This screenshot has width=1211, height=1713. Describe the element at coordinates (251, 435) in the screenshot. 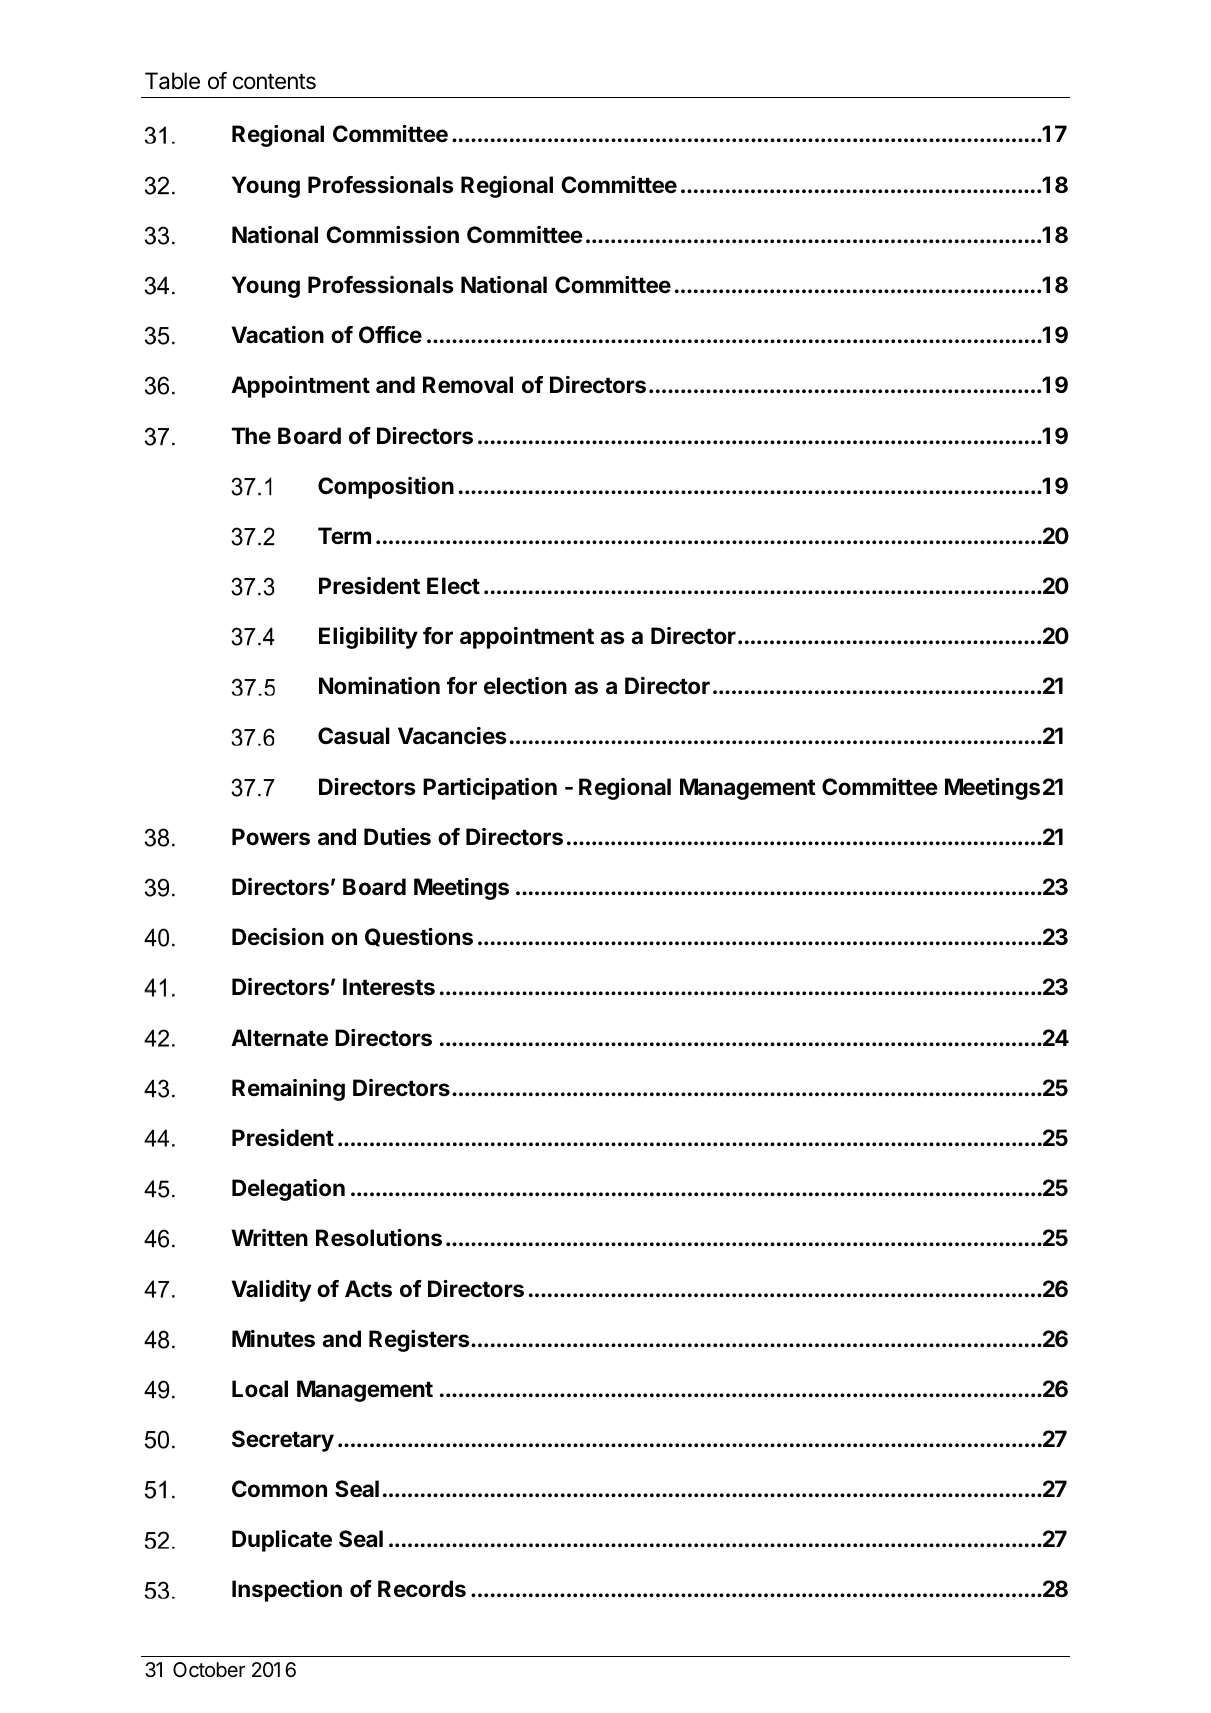

I see `The` at that location.
